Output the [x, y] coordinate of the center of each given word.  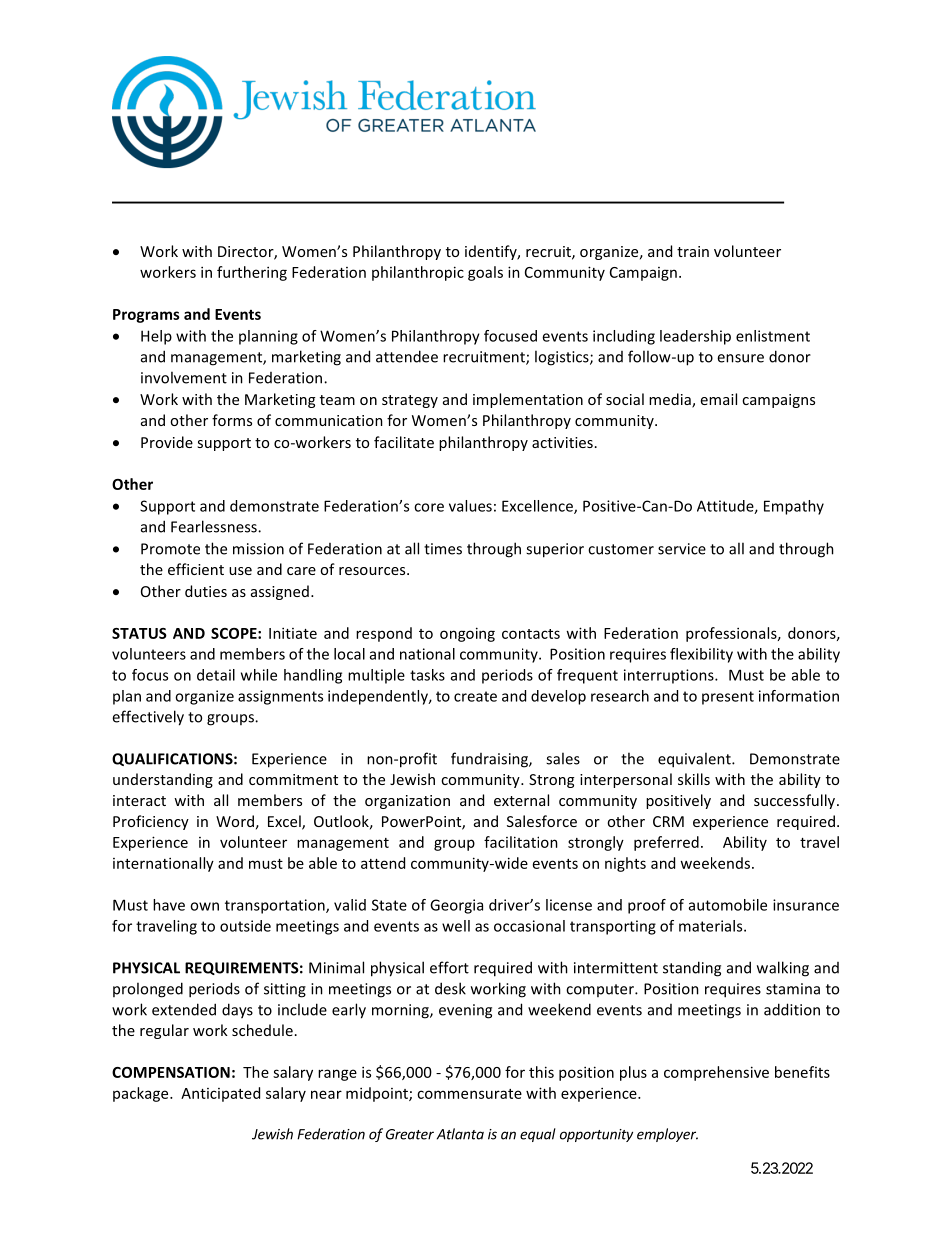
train [693, 251]
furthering [252, 273]
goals [485, 273]
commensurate [469, 1094]
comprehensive [716, 1073]
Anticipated [220, 1094]
